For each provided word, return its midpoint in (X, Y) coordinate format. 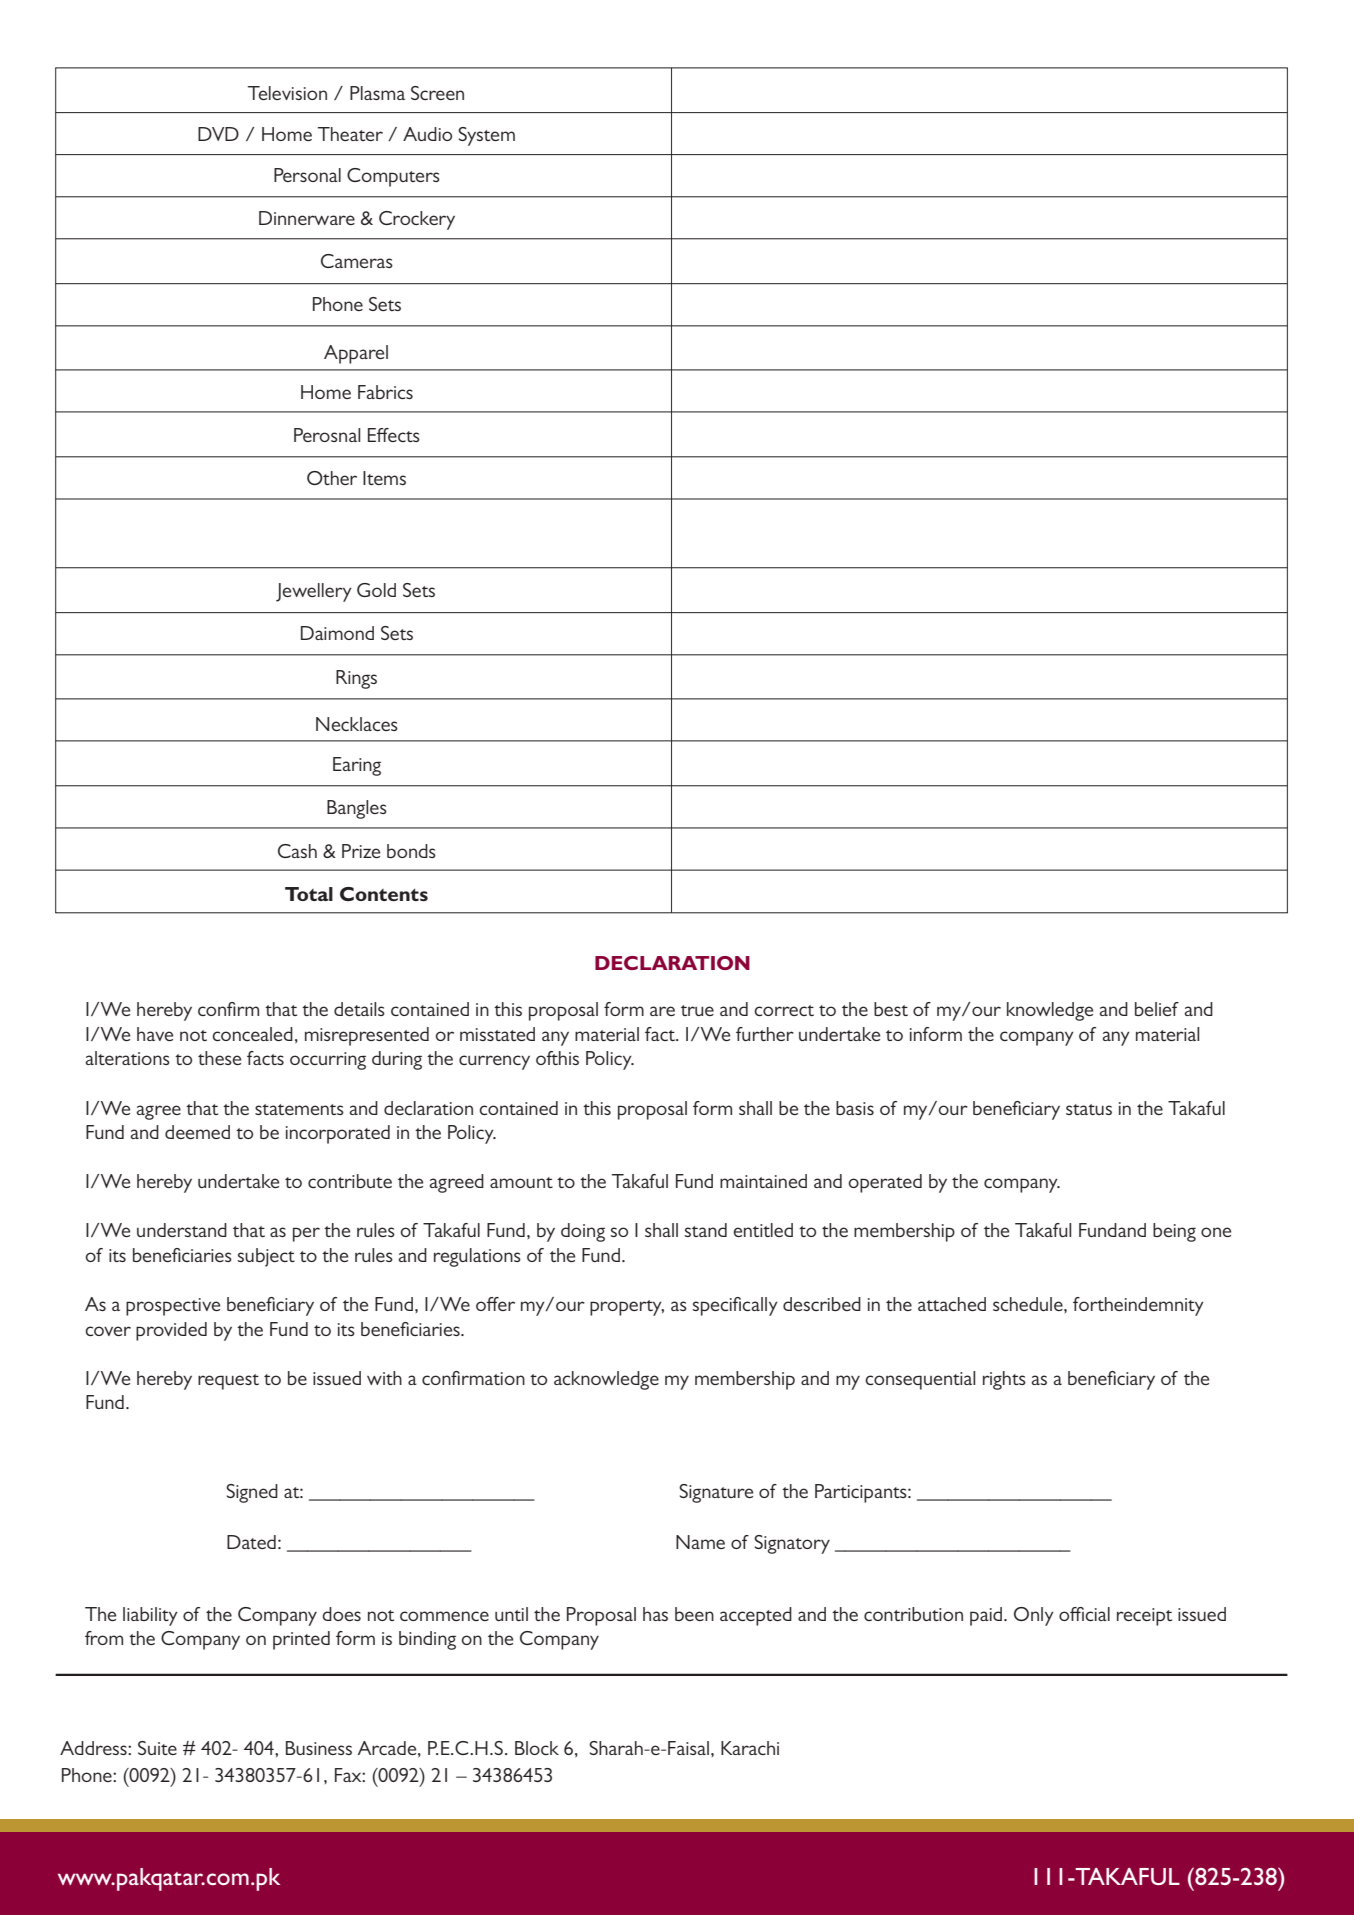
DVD (218, 134)
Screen (437, 93)
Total (309, 894)
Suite (157, 1748)
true (697, 1010)
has (655, 1614)
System (486, 136)
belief (1157, 1009)
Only (1034, 1616)
